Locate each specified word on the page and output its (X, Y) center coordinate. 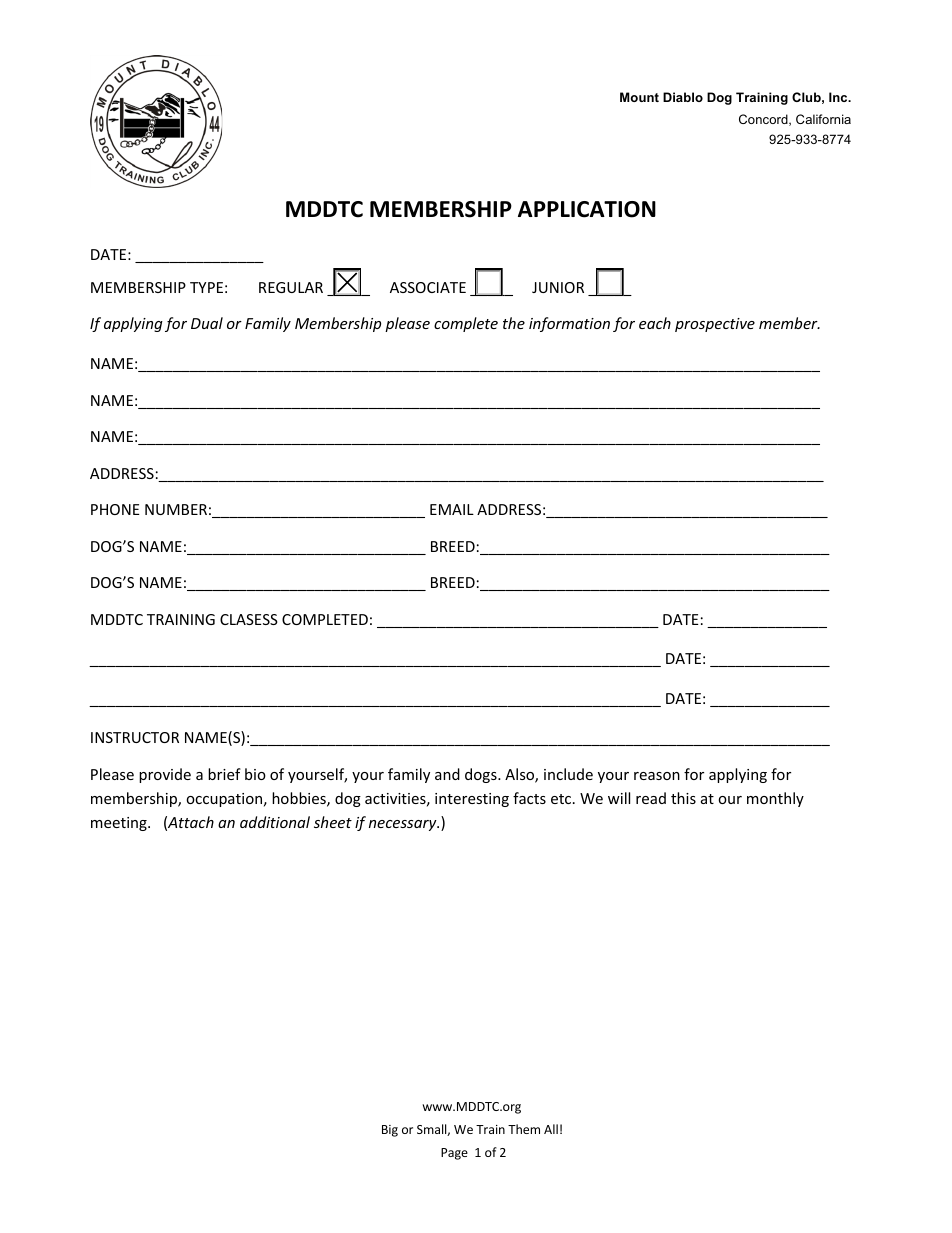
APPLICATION (587, 209)
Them (524, 1129)
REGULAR (291, 287)
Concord (764, 120)
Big (390, 1131)
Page (454, 1154)
